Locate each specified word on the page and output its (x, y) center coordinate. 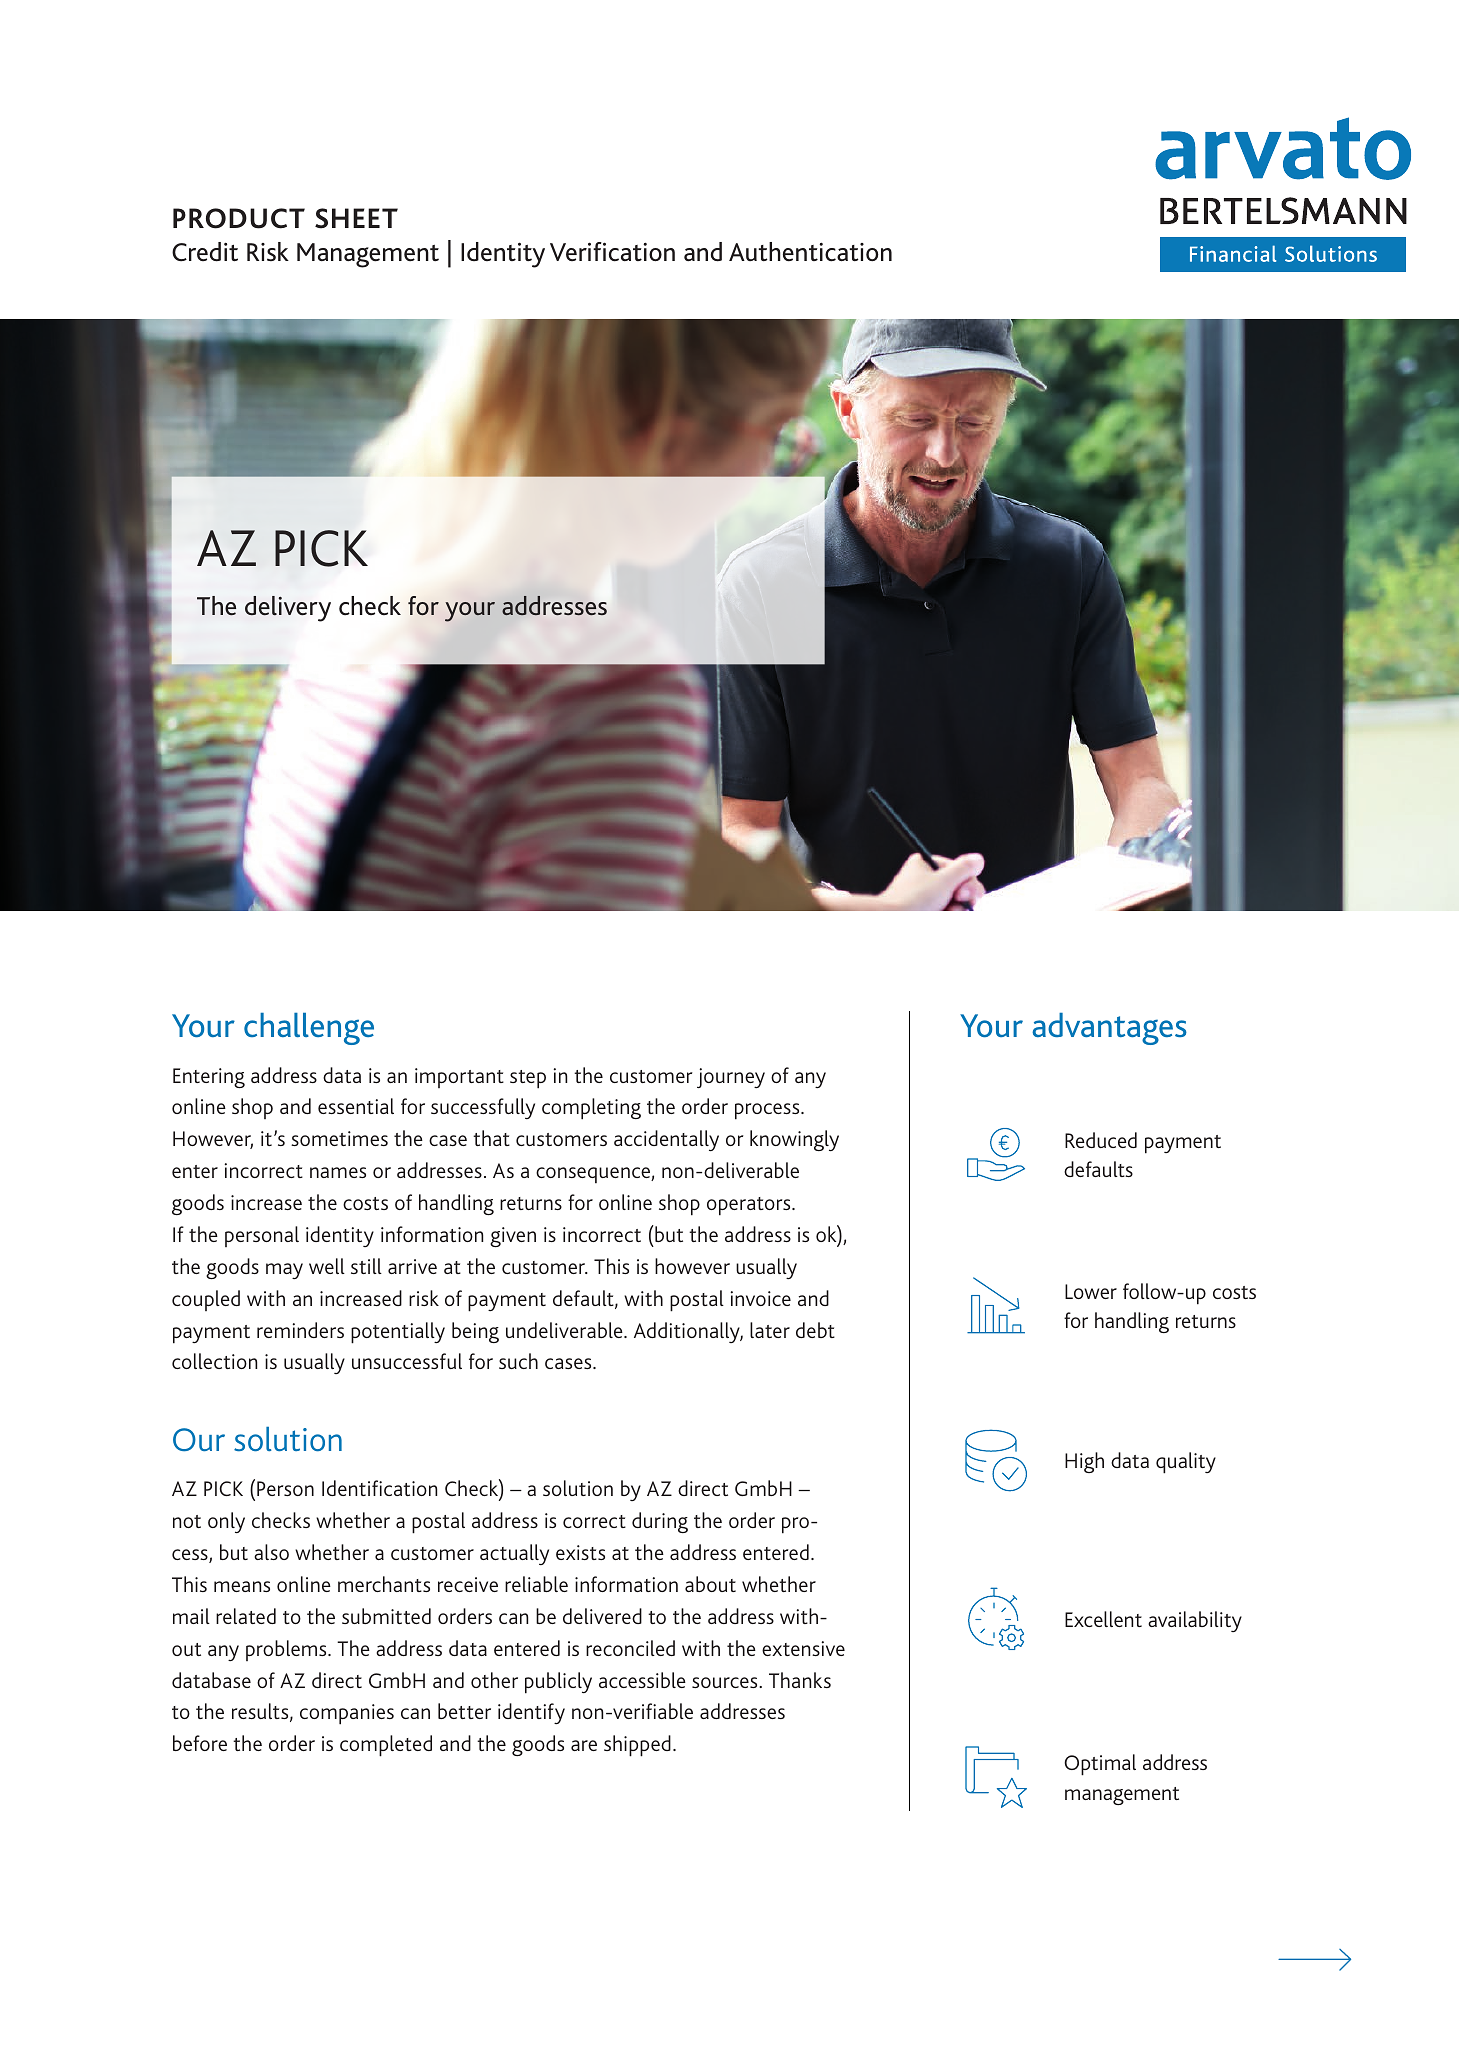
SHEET (356, 218)
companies (347, 1714)
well (327, 1266)
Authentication (810, 252)
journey (731, 1078)
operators (750, 1206)
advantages (1109, 1029)
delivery (288, 609)
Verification (612, 252)
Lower (1091, 1291)
